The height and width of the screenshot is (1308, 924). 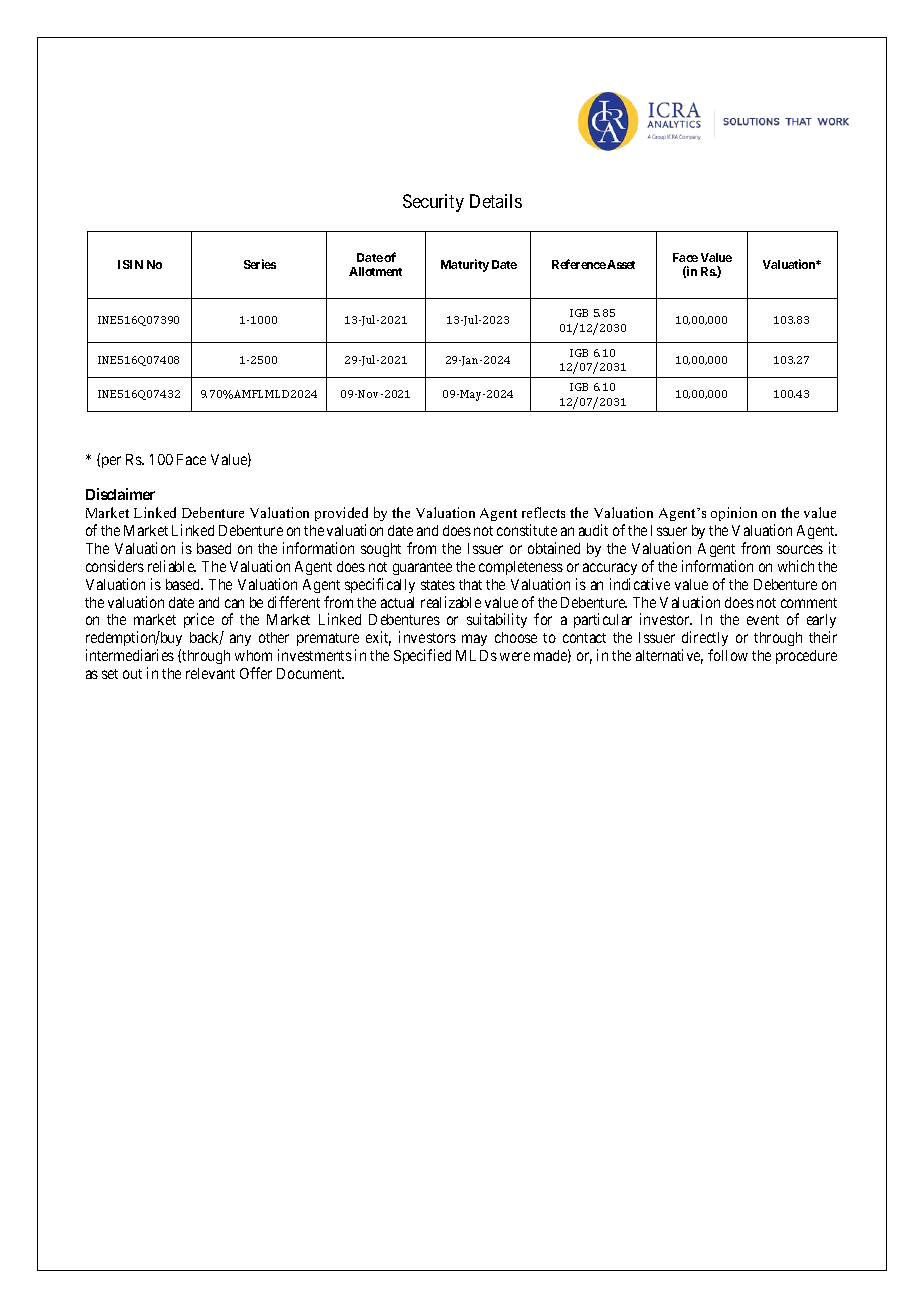 I want to click on Series, so click(x=260, y=264).
